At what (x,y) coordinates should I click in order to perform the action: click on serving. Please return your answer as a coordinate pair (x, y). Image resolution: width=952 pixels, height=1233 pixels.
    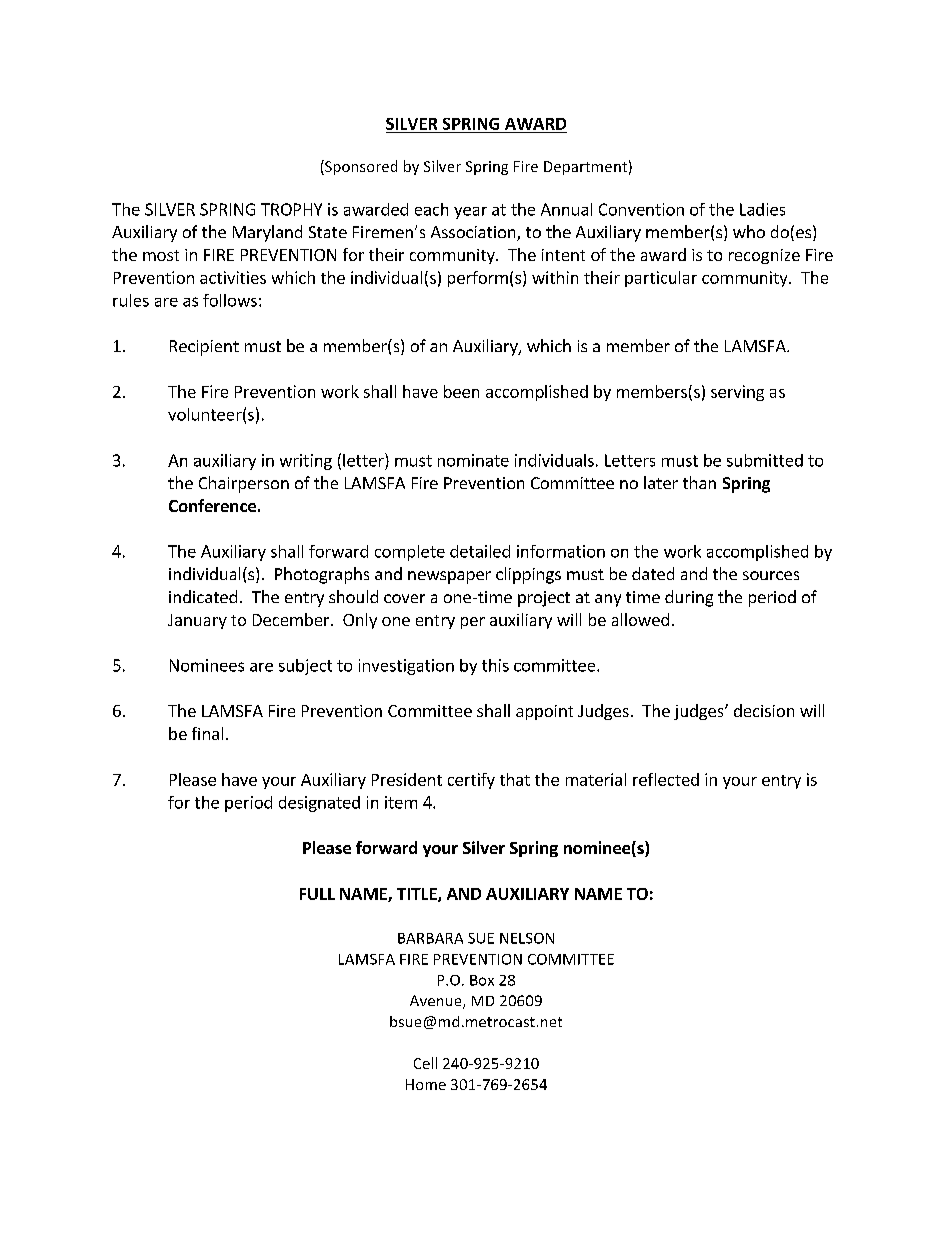
    Looking at the image, I should click on (737, 393).
